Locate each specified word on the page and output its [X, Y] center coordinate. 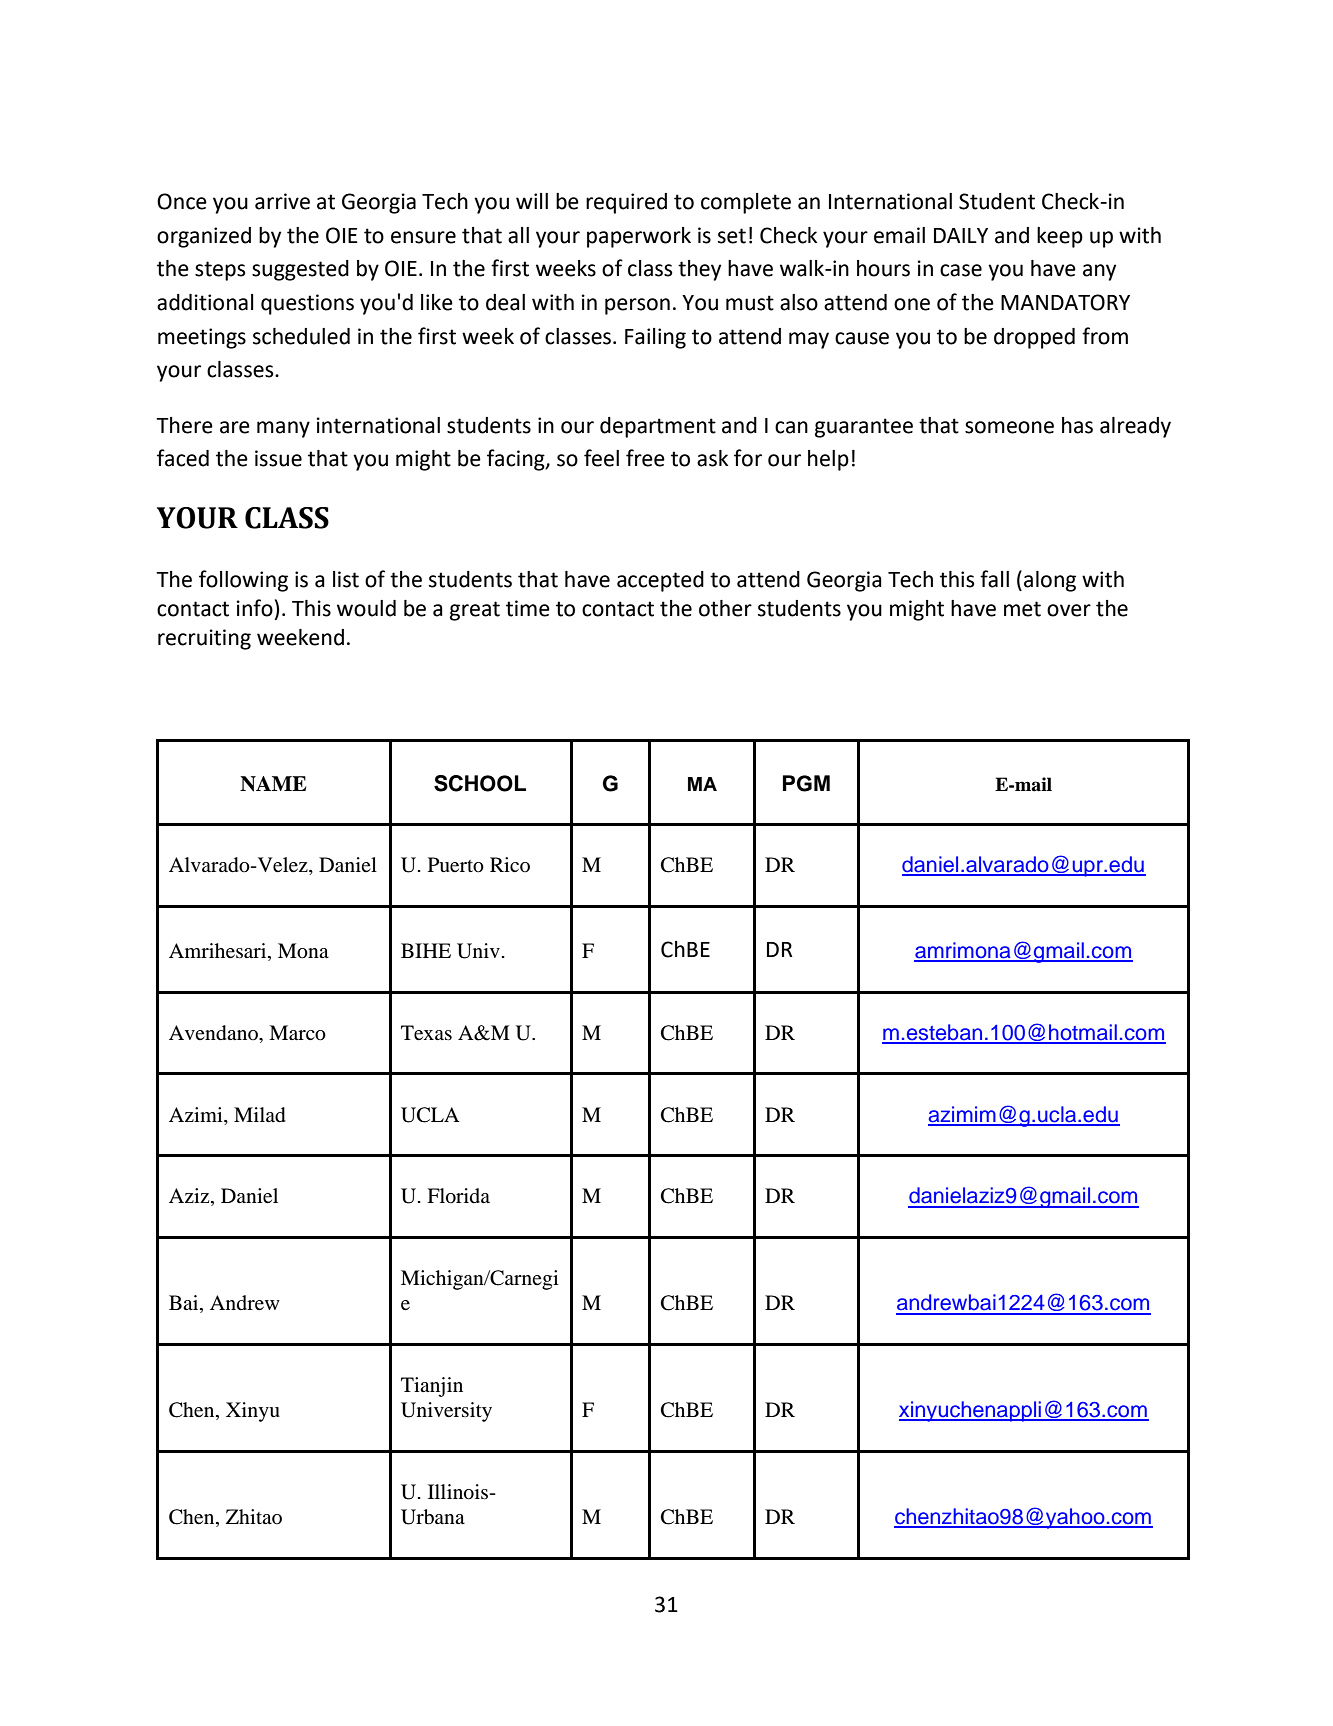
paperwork [639, 237]
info [255, 608]
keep [1060, 237]
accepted [660, 581]
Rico [510, 864]
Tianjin [432, 1387]
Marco [297, 1033]
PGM [806, 783]
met [1022, 609]
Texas [426, 1033]
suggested [300, 270]
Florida [458, 1196]
